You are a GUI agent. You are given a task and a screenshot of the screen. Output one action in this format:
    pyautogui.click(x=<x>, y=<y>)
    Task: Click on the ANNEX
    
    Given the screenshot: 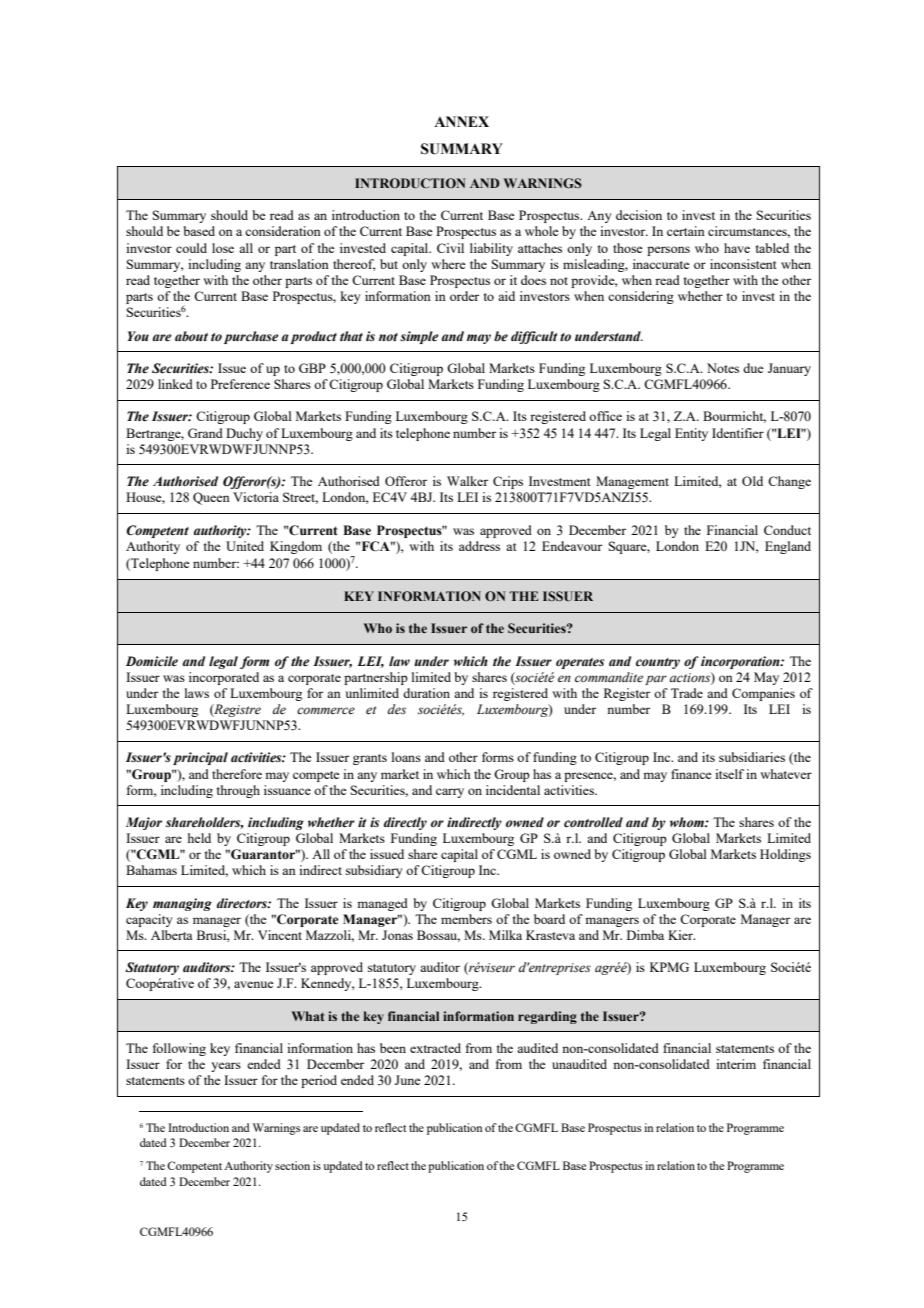 What is the action you would take?
    pyautogui.click(x=461, y=121)
